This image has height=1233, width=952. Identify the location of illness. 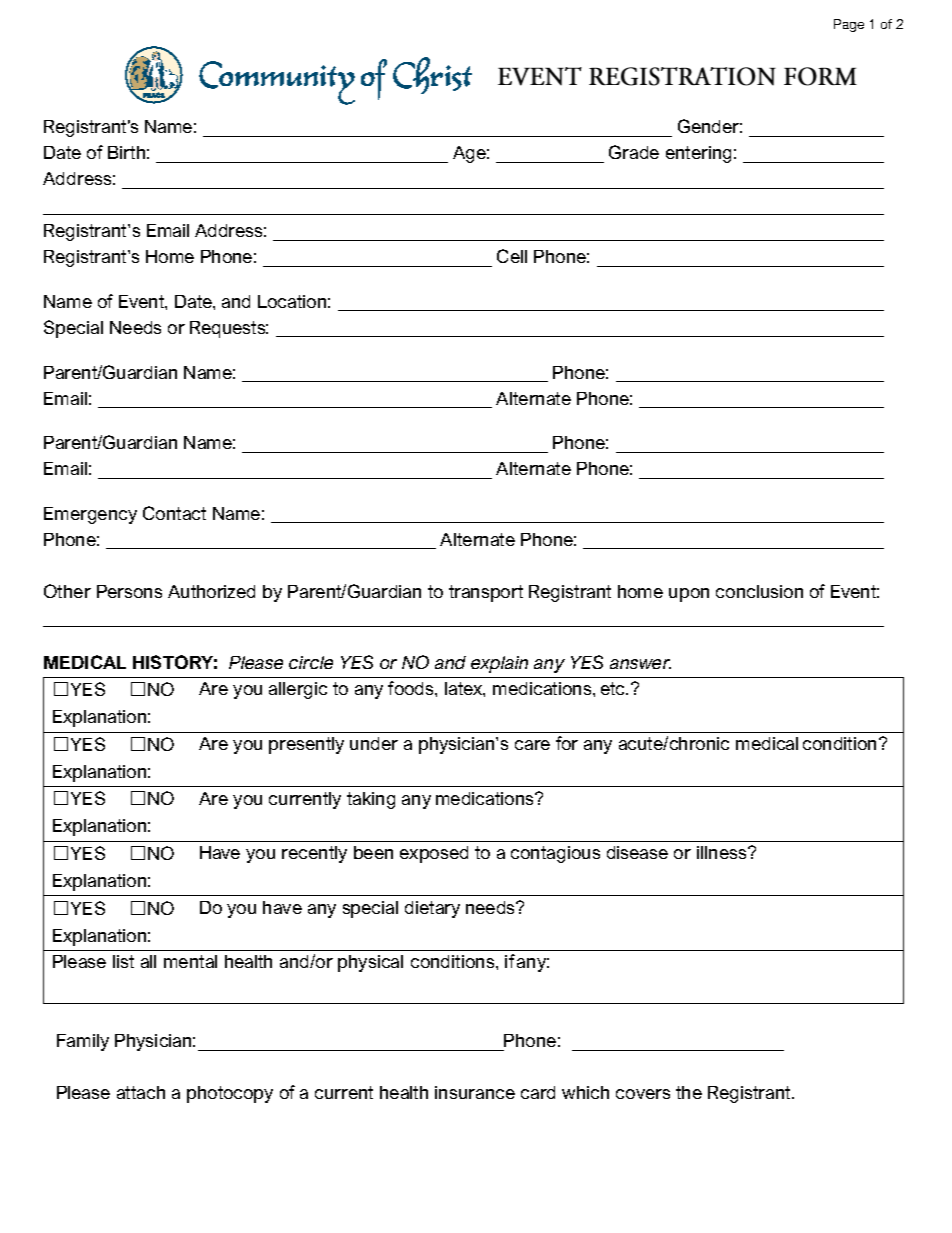
(723, 852).
